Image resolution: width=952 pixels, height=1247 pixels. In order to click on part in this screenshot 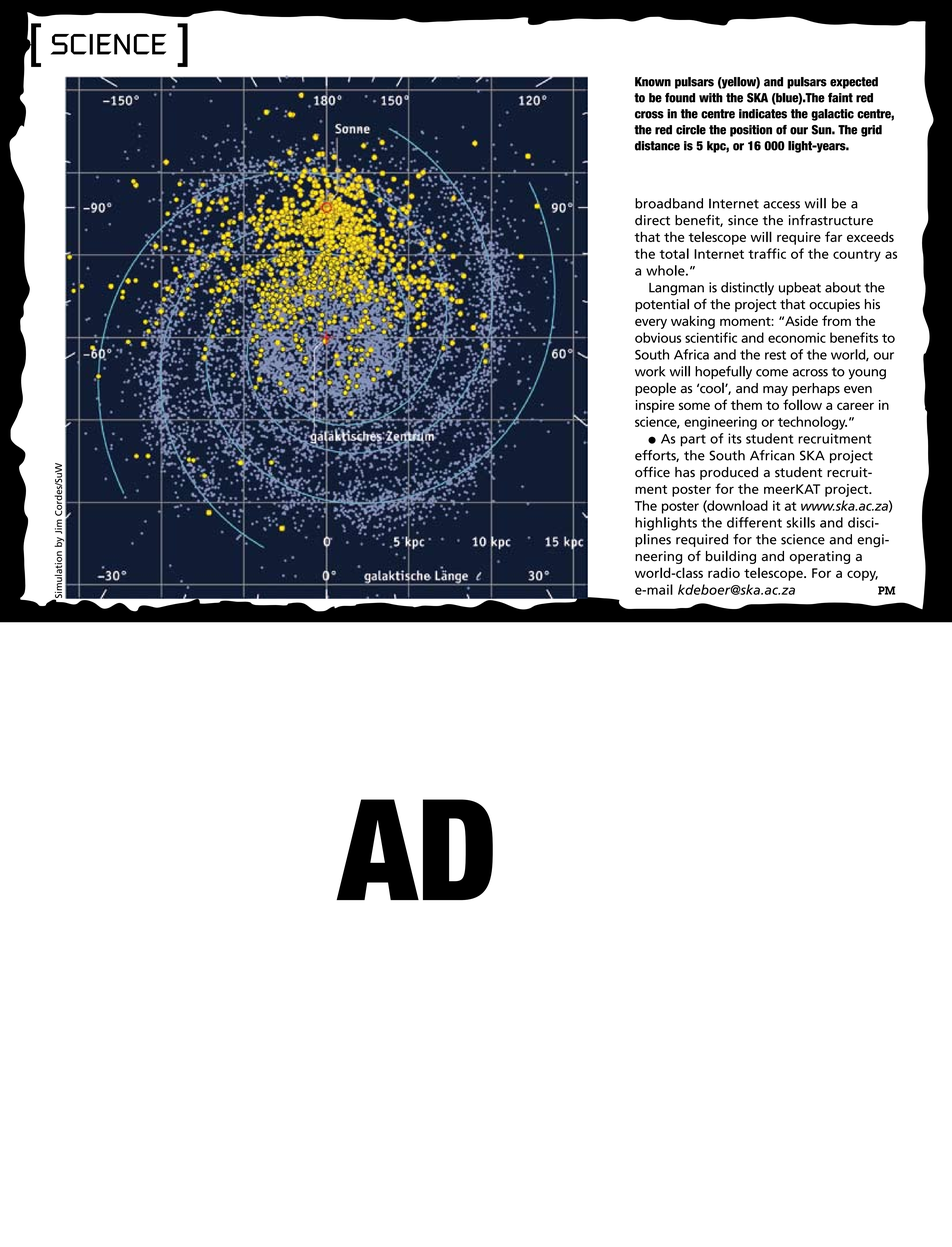, I will do `click(693, 440)`.
